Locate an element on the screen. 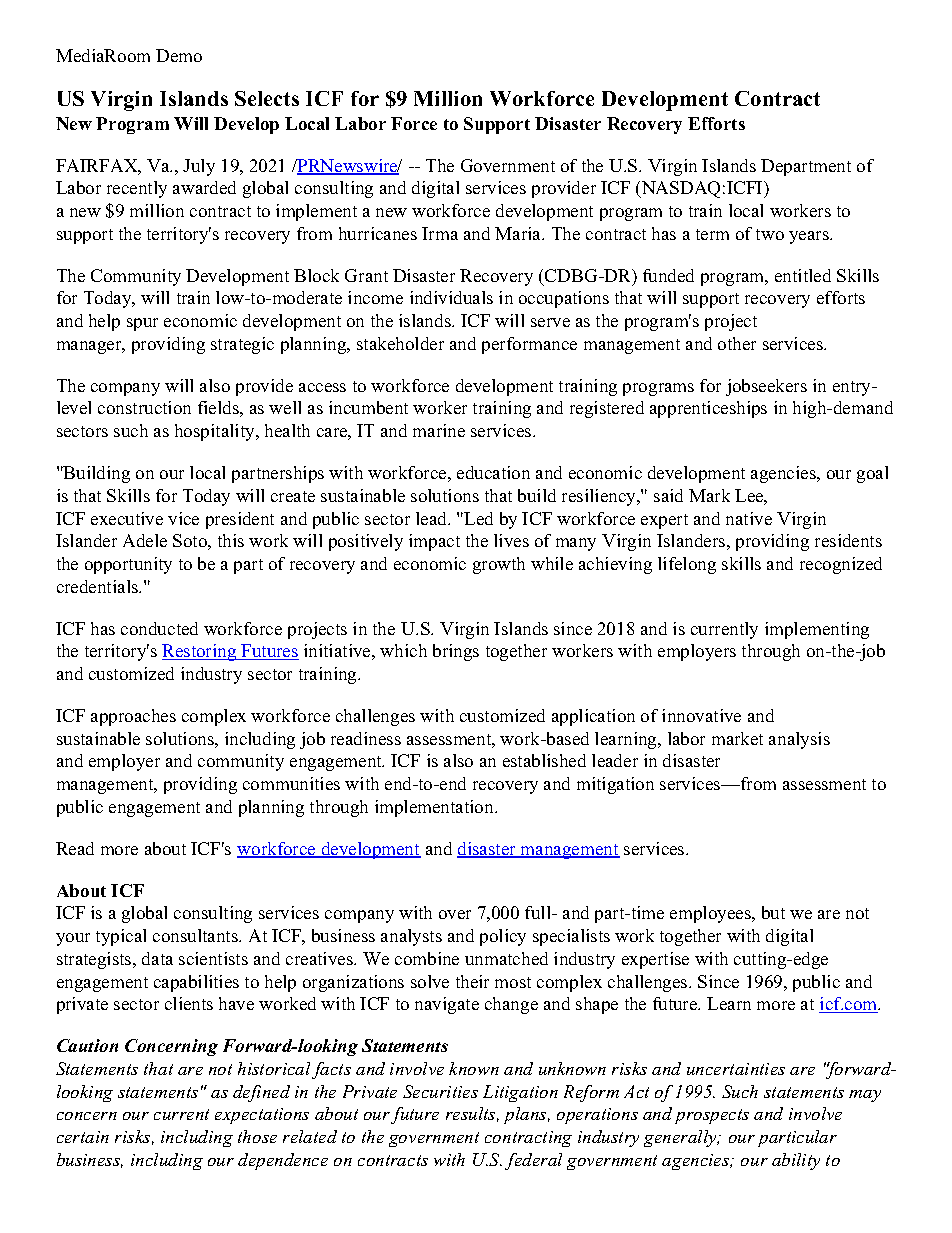 The width and height of the screenshot is (952, 1233). approaches is located at coordinates (133, 717).
